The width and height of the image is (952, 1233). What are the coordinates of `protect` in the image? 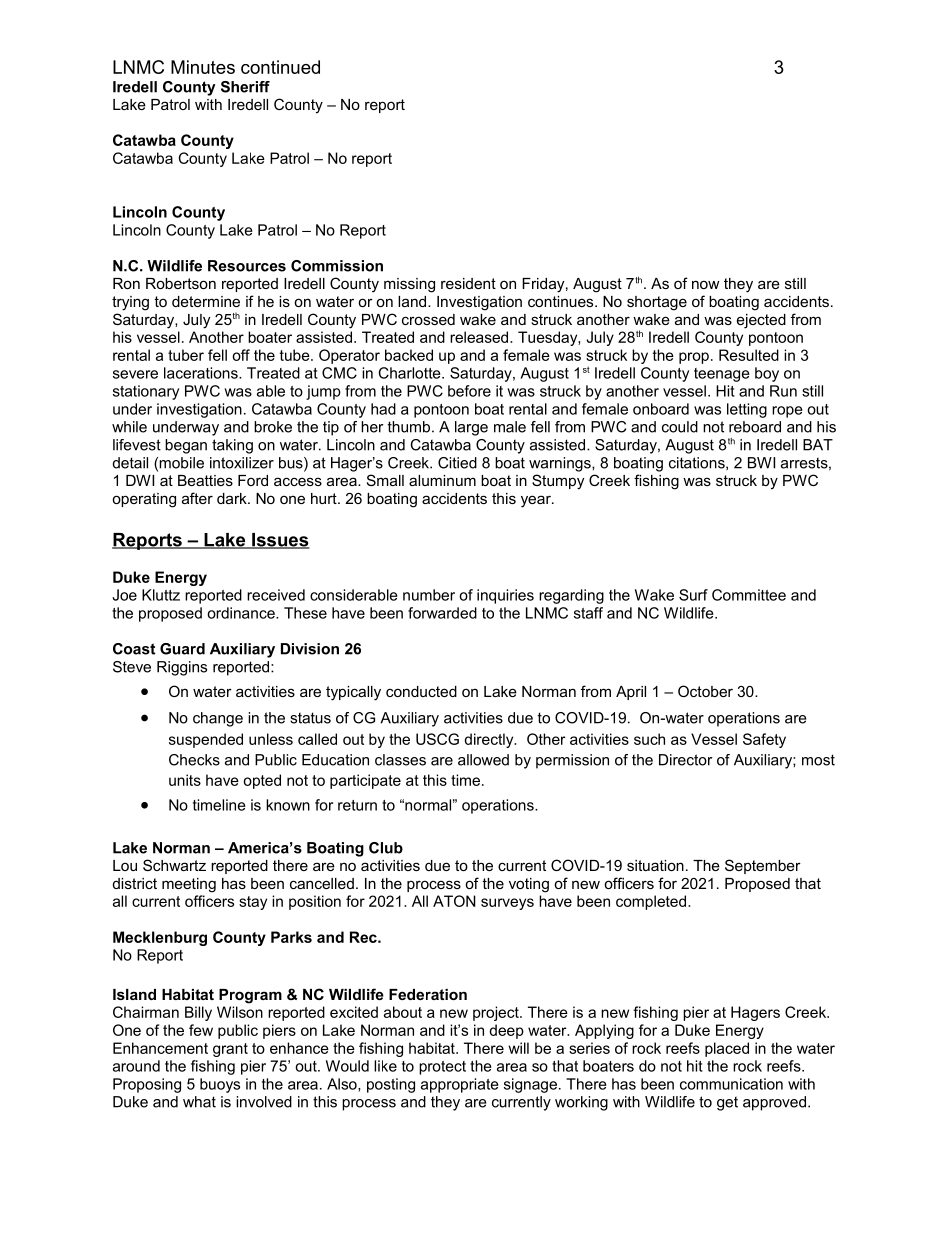 It's located at (442, 1068).
